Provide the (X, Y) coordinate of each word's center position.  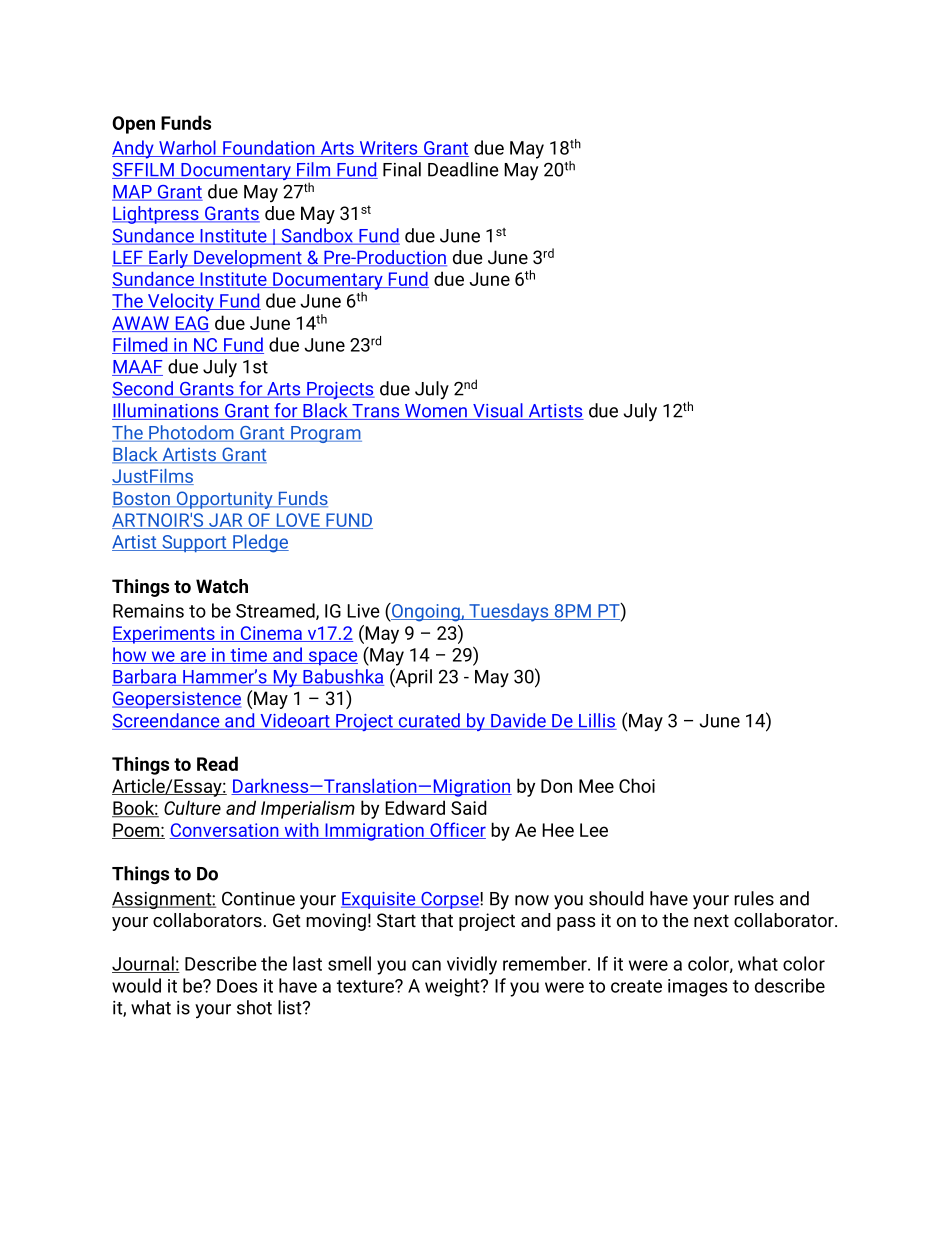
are (193, 657)
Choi (637, 785)
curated (429, 721)
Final (402, 169)
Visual (498, 411)
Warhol (187, 148)
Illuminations (166, 411)
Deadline (463, 169)
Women (436, 412)
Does (237, 986)
